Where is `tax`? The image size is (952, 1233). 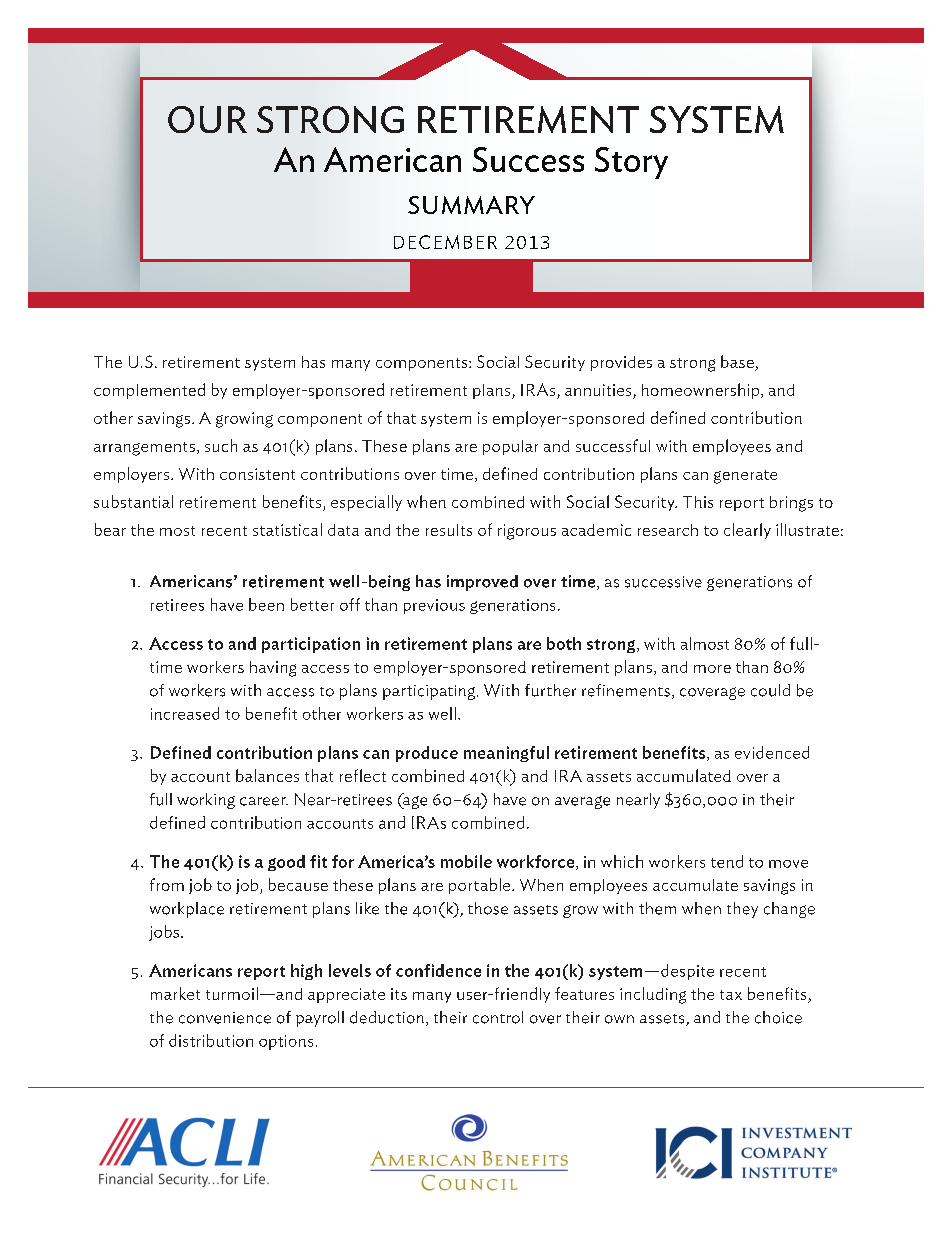
tax is located at coordinates (731, 995).
